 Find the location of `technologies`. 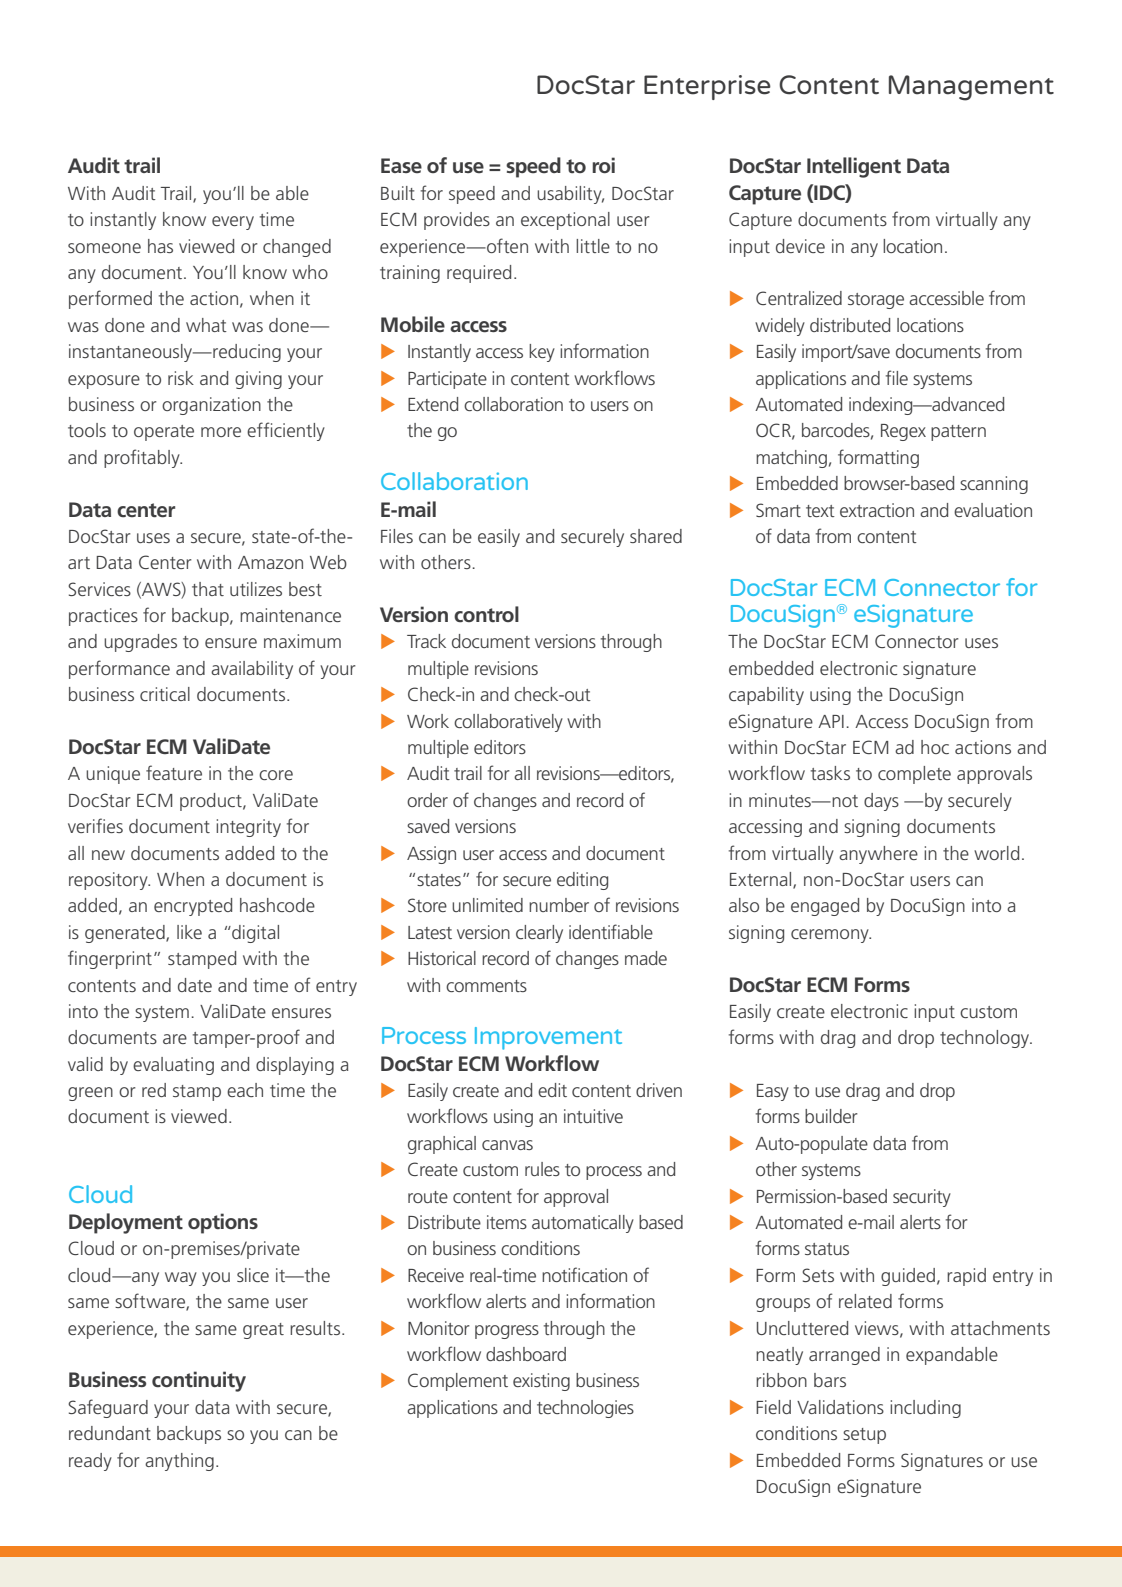

technologies is located at coordinates (585, 1409).
